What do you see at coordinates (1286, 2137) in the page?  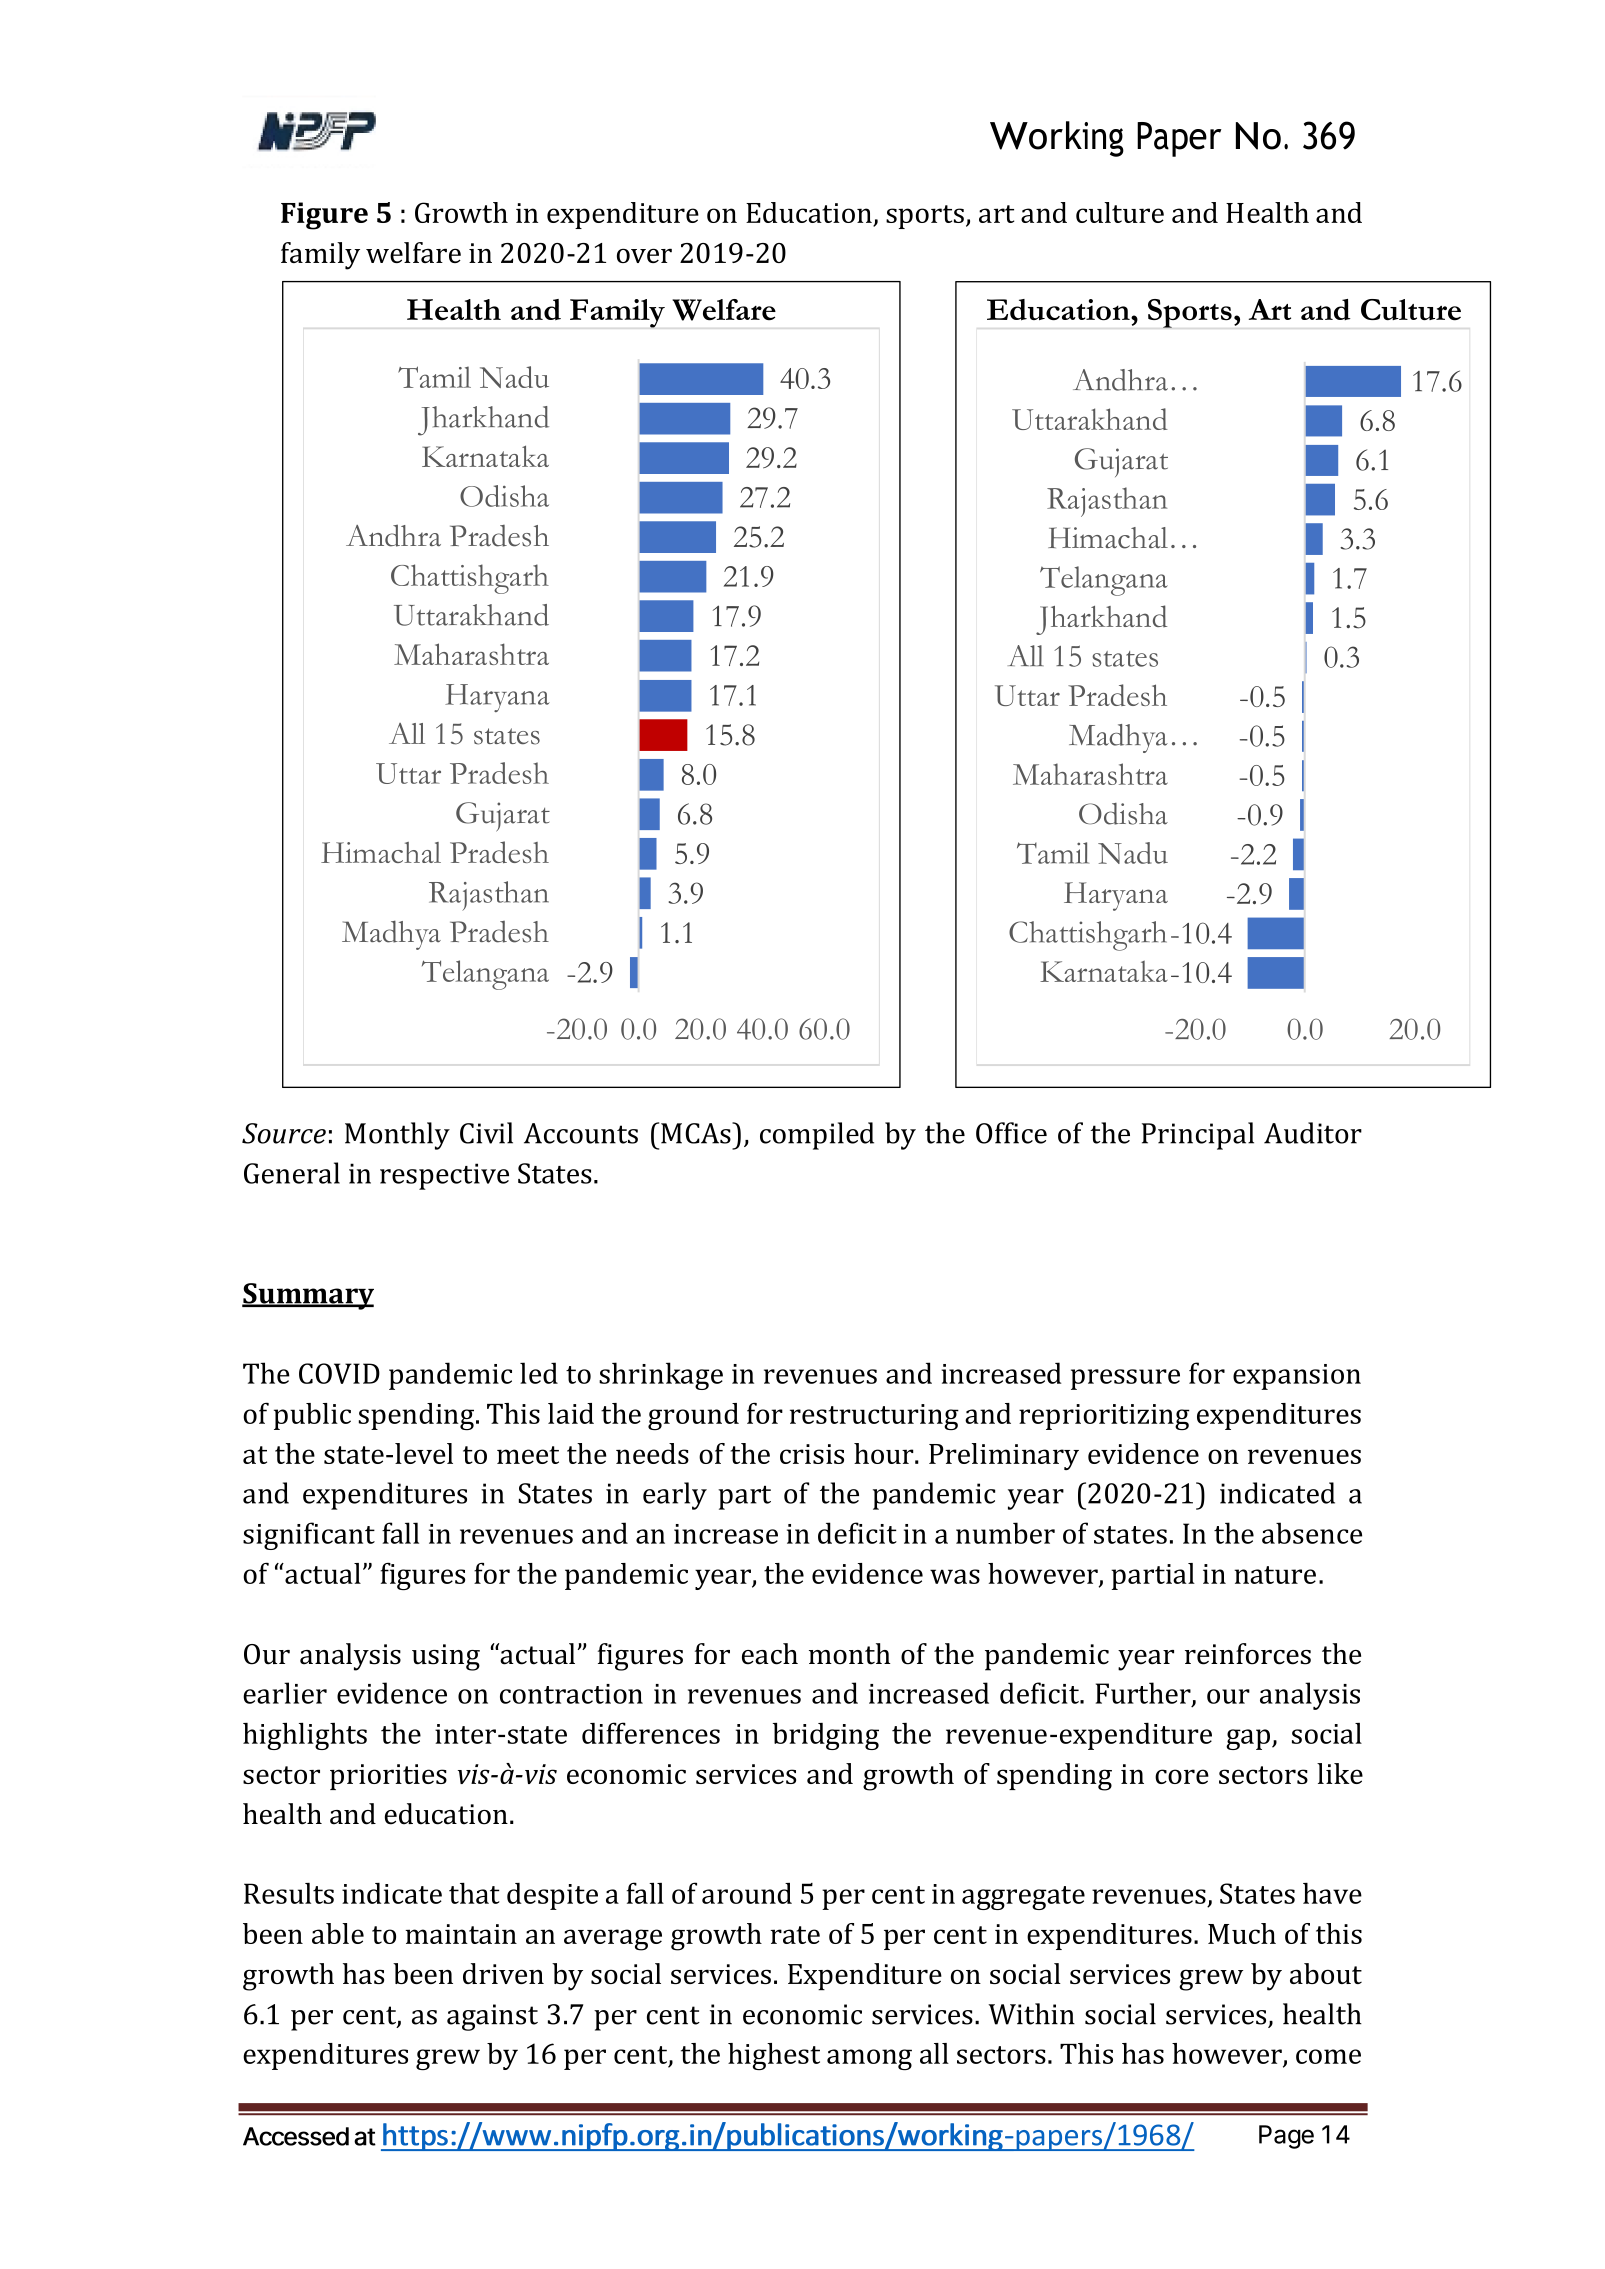 I see `Page` at bounding box center [1286, 2137].
